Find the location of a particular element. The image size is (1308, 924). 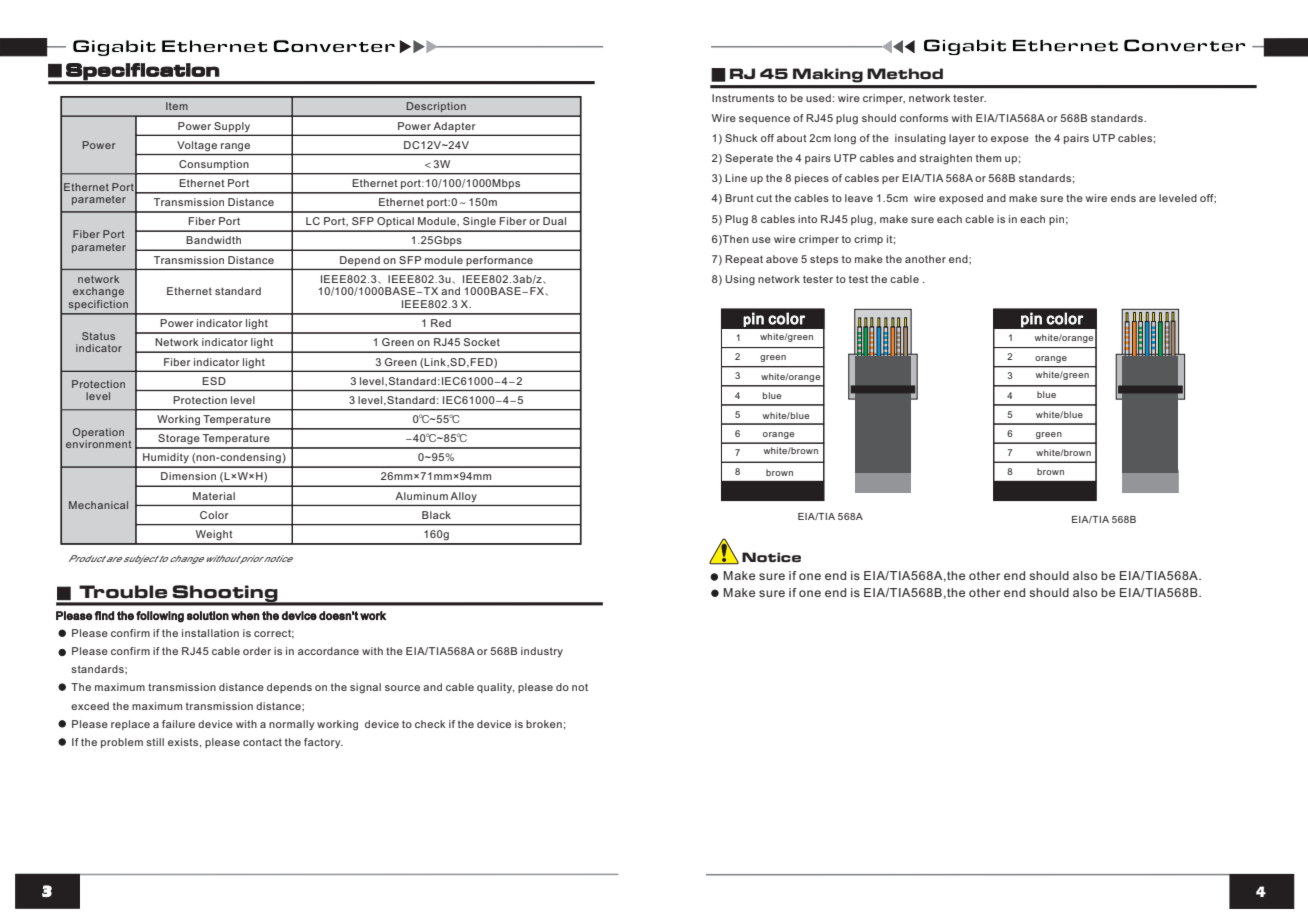

Using is located at coordinates (740, 280).
